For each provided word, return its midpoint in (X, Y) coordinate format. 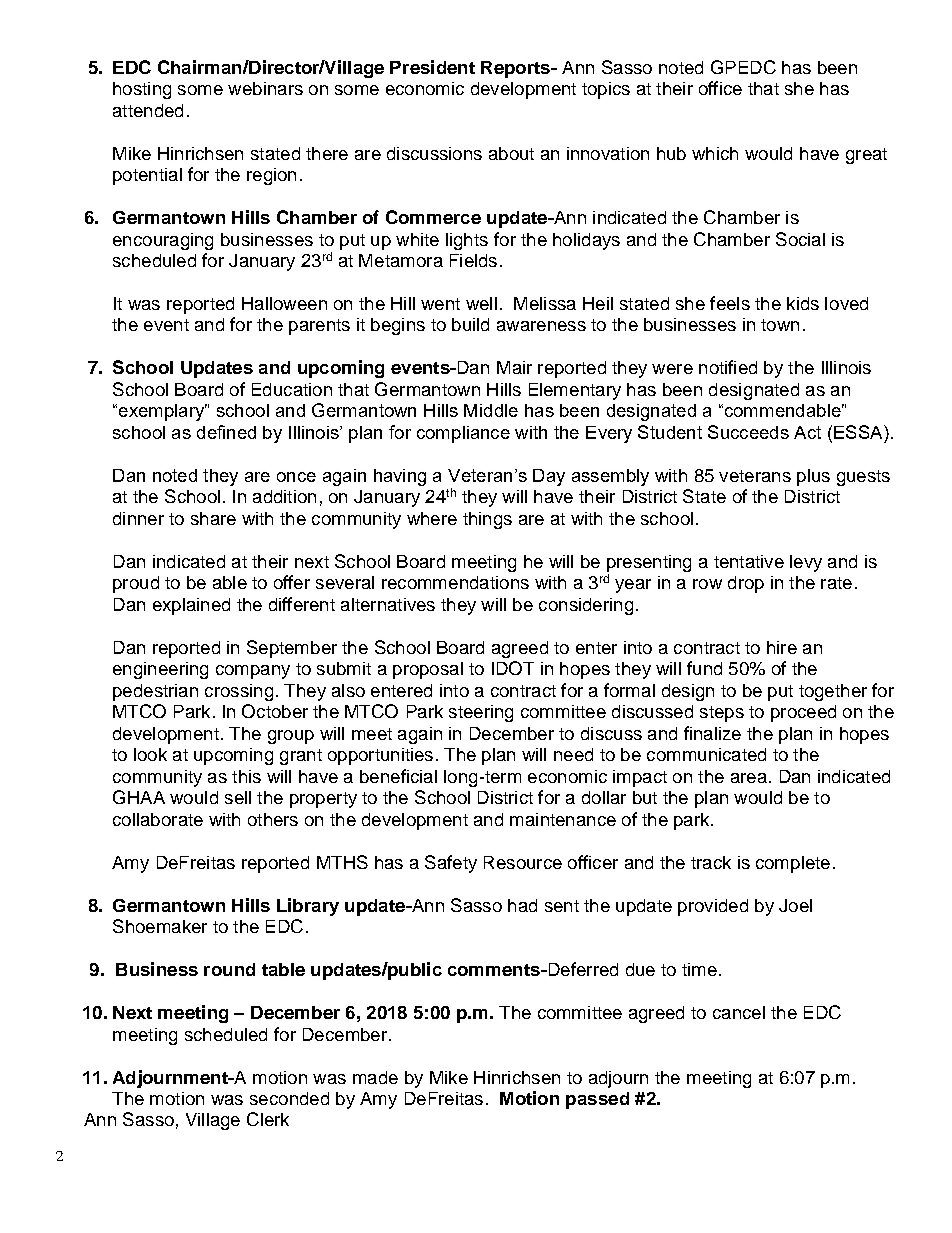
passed (597, 1100)
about (511, 153)
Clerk (268, 1119)
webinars (265, 88)
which (715, 153)
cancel (739, 1012)
